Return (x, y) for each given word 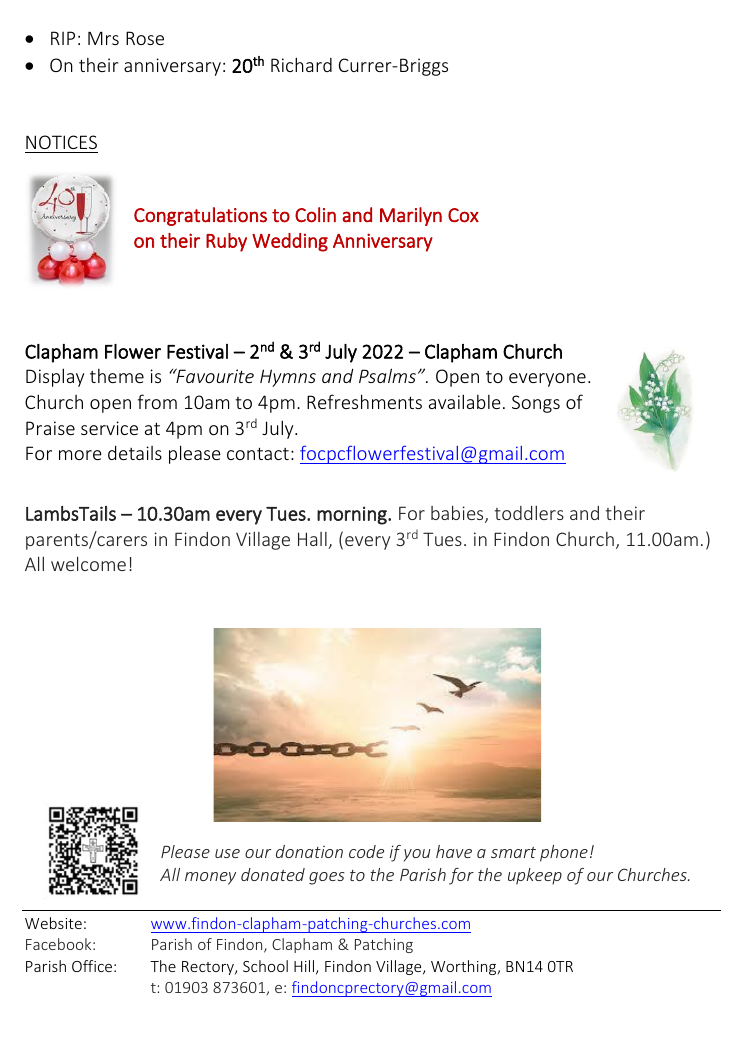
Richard (301, 64)
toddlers (529, 513)
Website (53, 923)
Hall (313, 540)
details (135, 453)
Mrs (103, 38)
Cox (463, 215)
